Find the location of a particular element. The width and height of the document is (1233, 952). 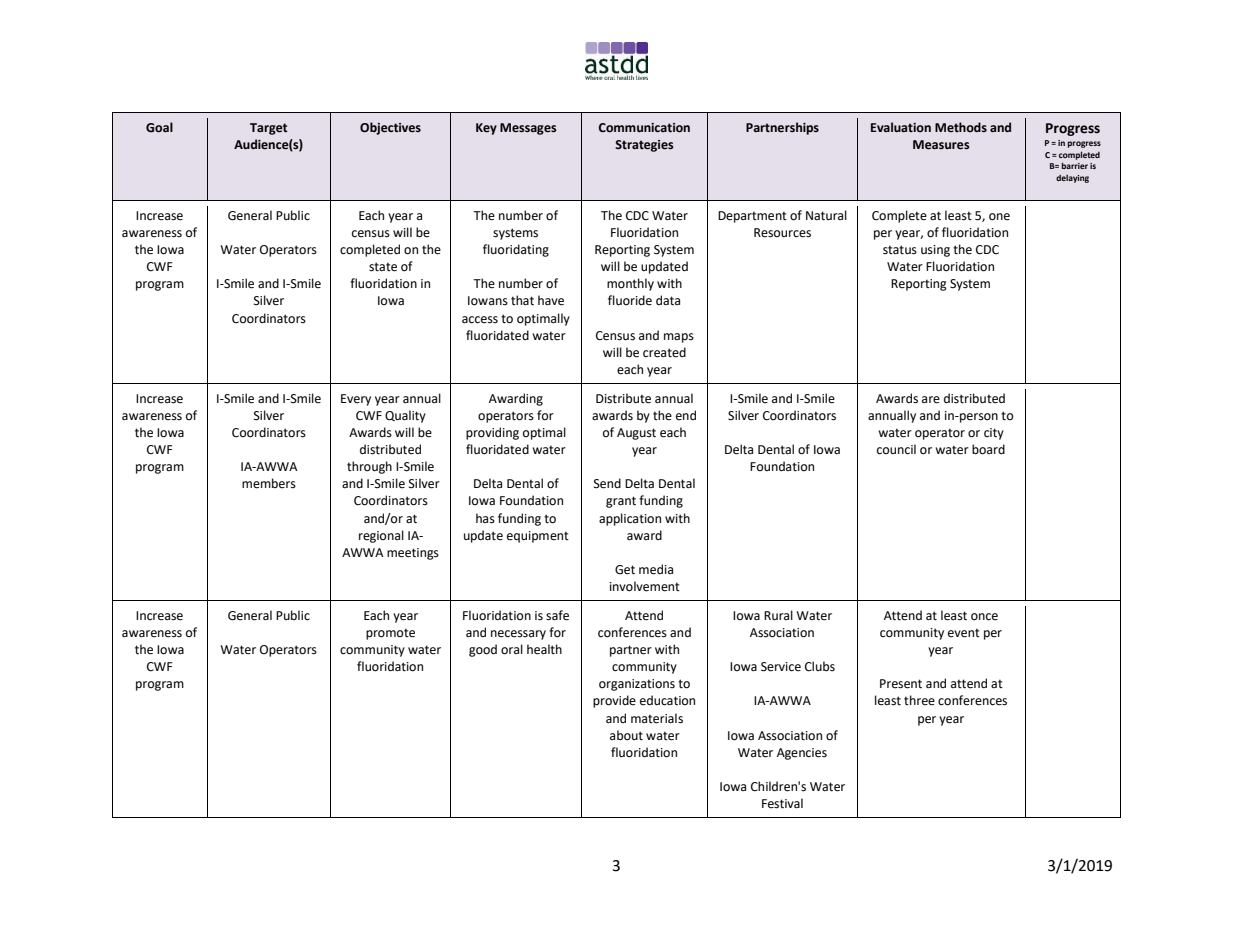

Send is located at coordinates (607, 483).
